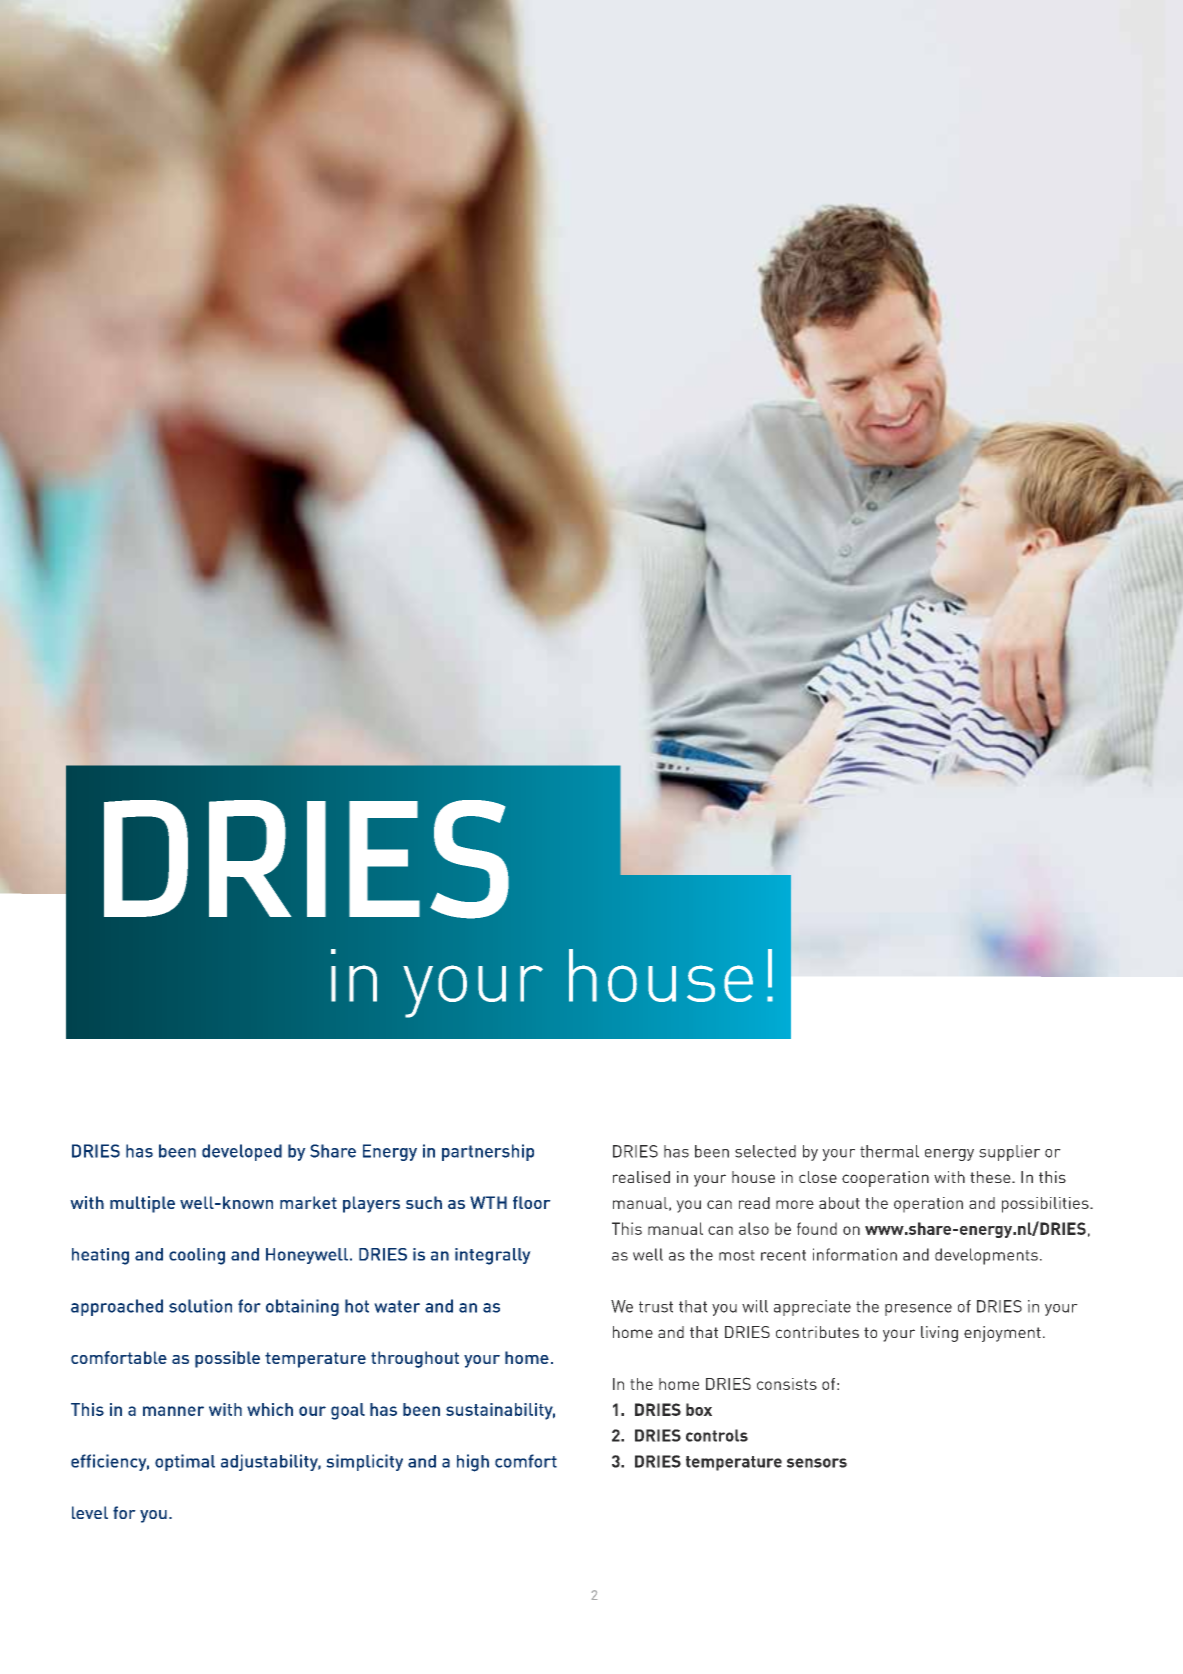 This screenshot has width=1183, height=1674. What do you see at coordinates (817, 1463) in the screenshot?
I see `sensors` at bounding box center [817, 1463].
